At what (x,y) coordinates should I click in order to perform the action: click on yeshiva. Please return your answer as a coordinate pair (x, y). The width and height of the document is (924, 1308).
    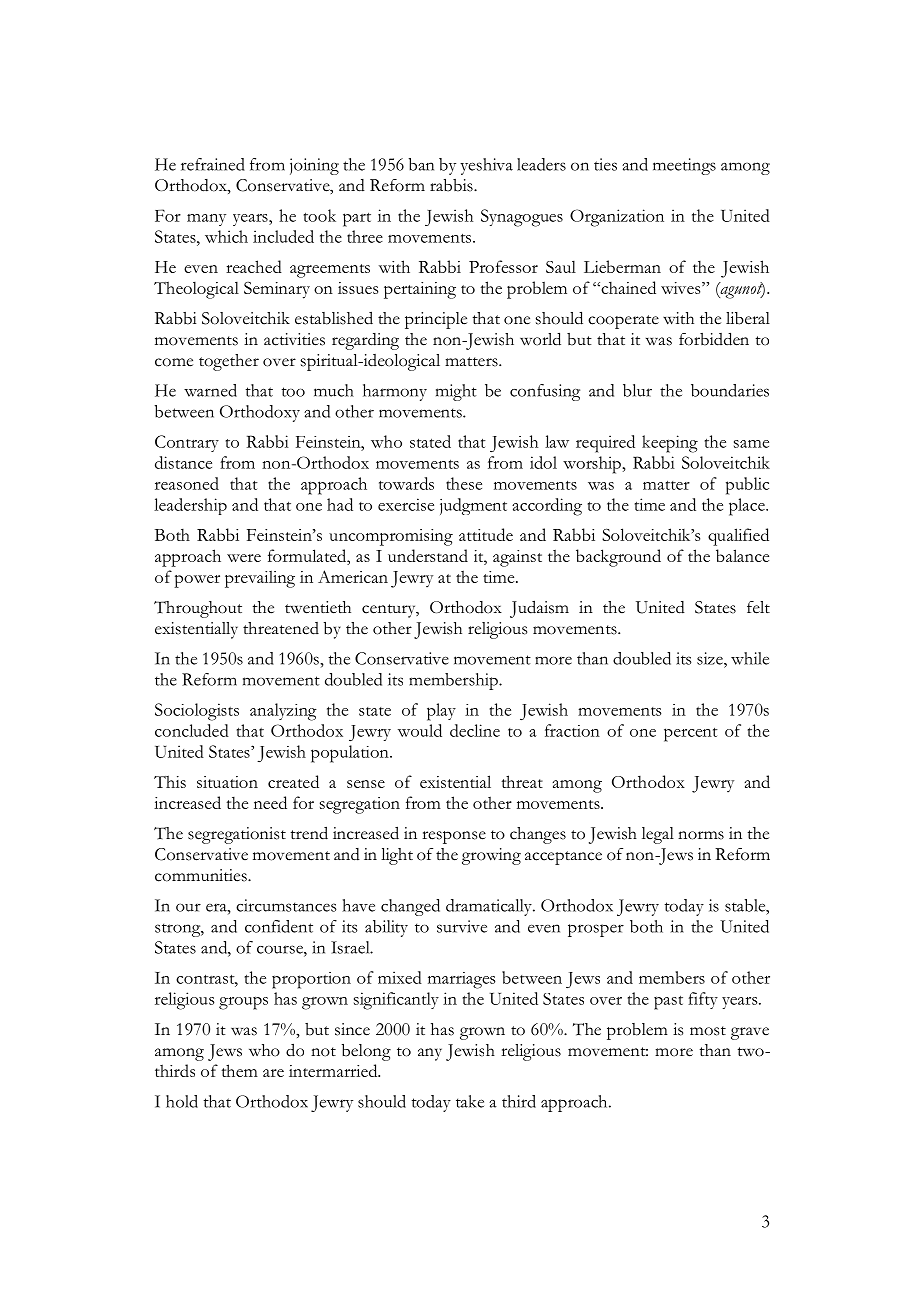
    Looking at the image, I should click on (486, 166).
